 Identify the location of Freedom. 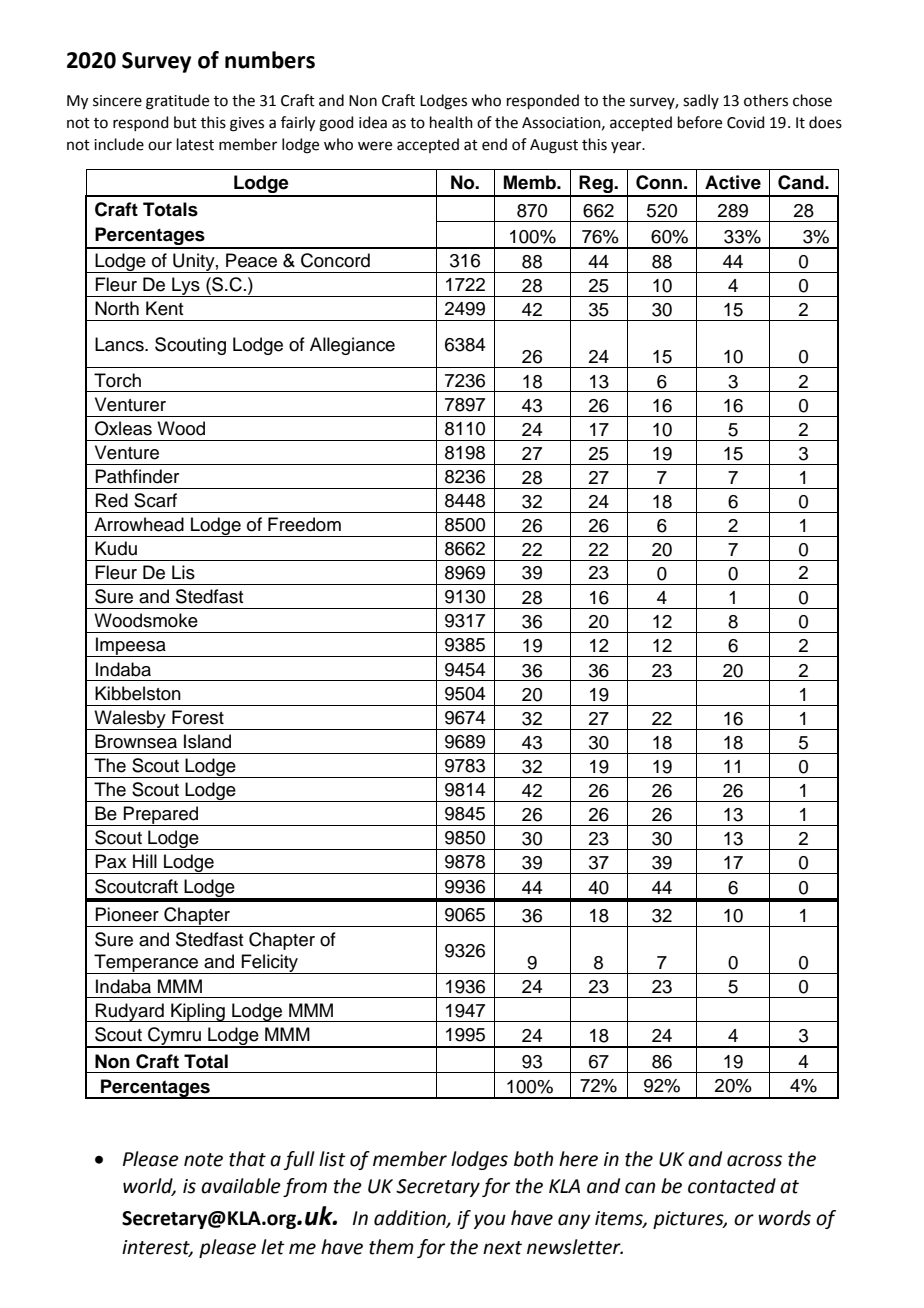
(304, 524).
